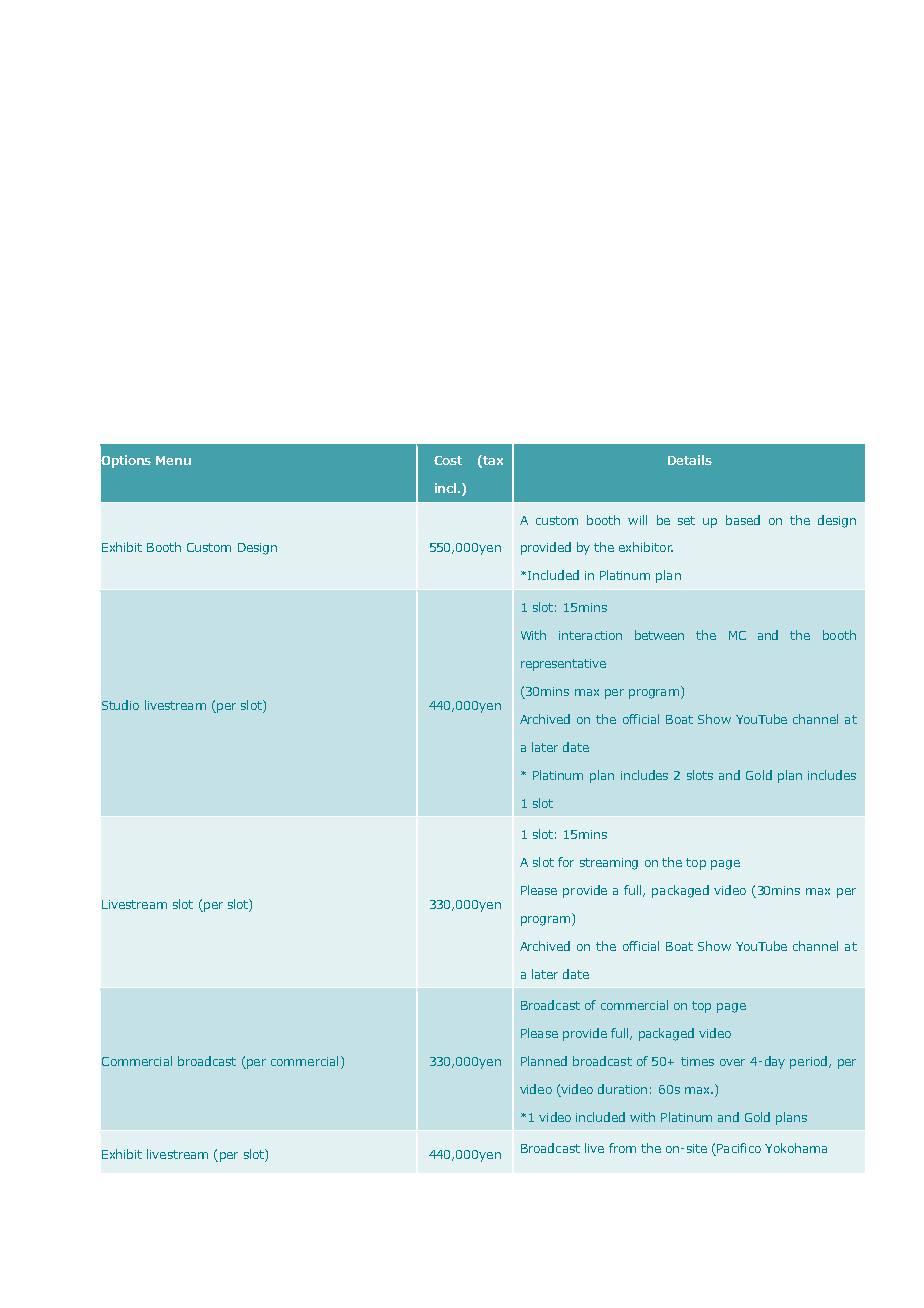 This screenshot has height=1308, width=924. Describe the element at coordinates (808, 1062) in the screenshot. I see `period` at that location.
